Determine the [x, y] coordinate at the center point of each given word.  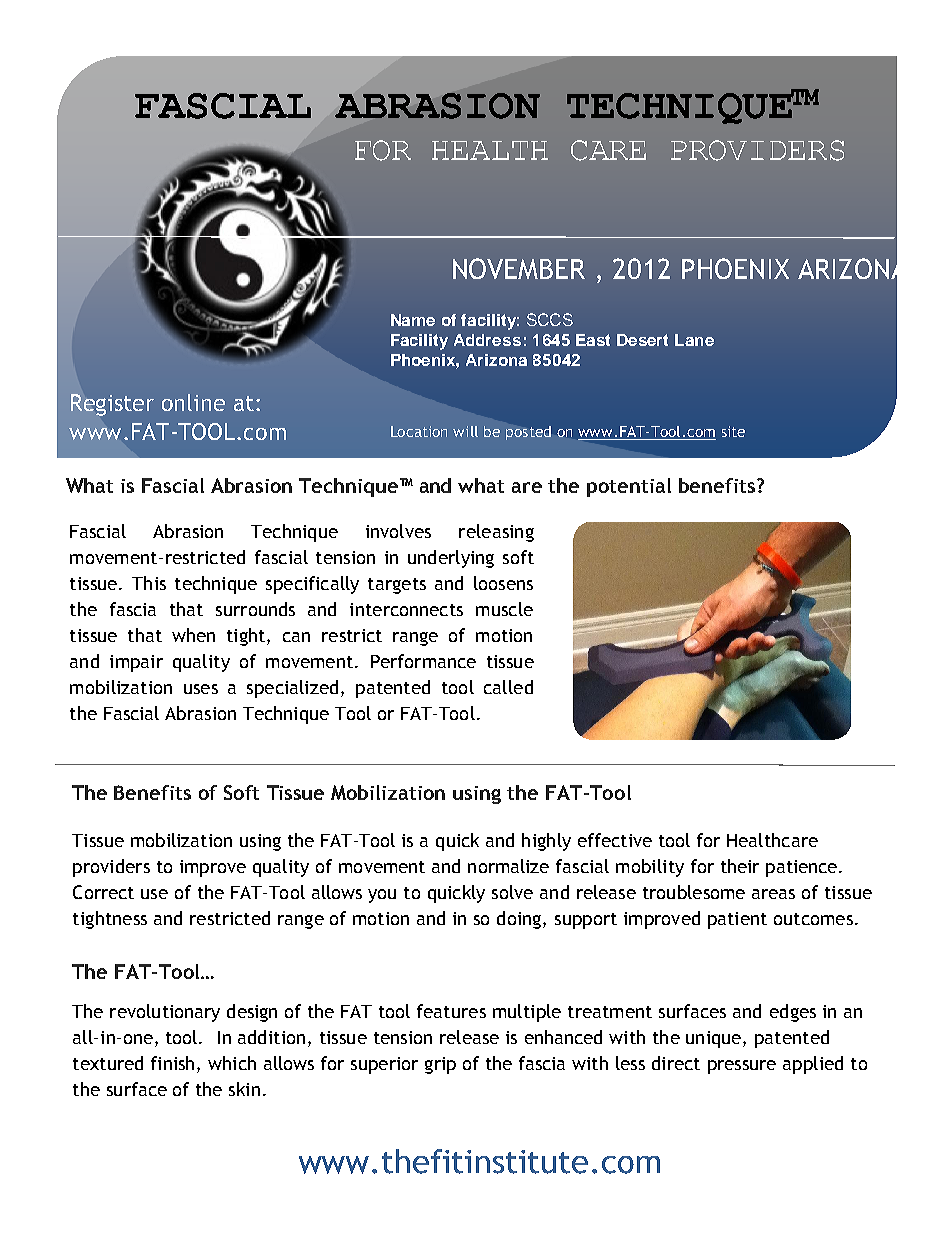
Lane [694, 340]
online [193, 402]
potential [629, 487]
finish [172, 1063]
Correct [103, 892]
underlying [451, 559]
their [740, 866]
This [149, 583]
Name [413, 320]
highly [546, 842]
